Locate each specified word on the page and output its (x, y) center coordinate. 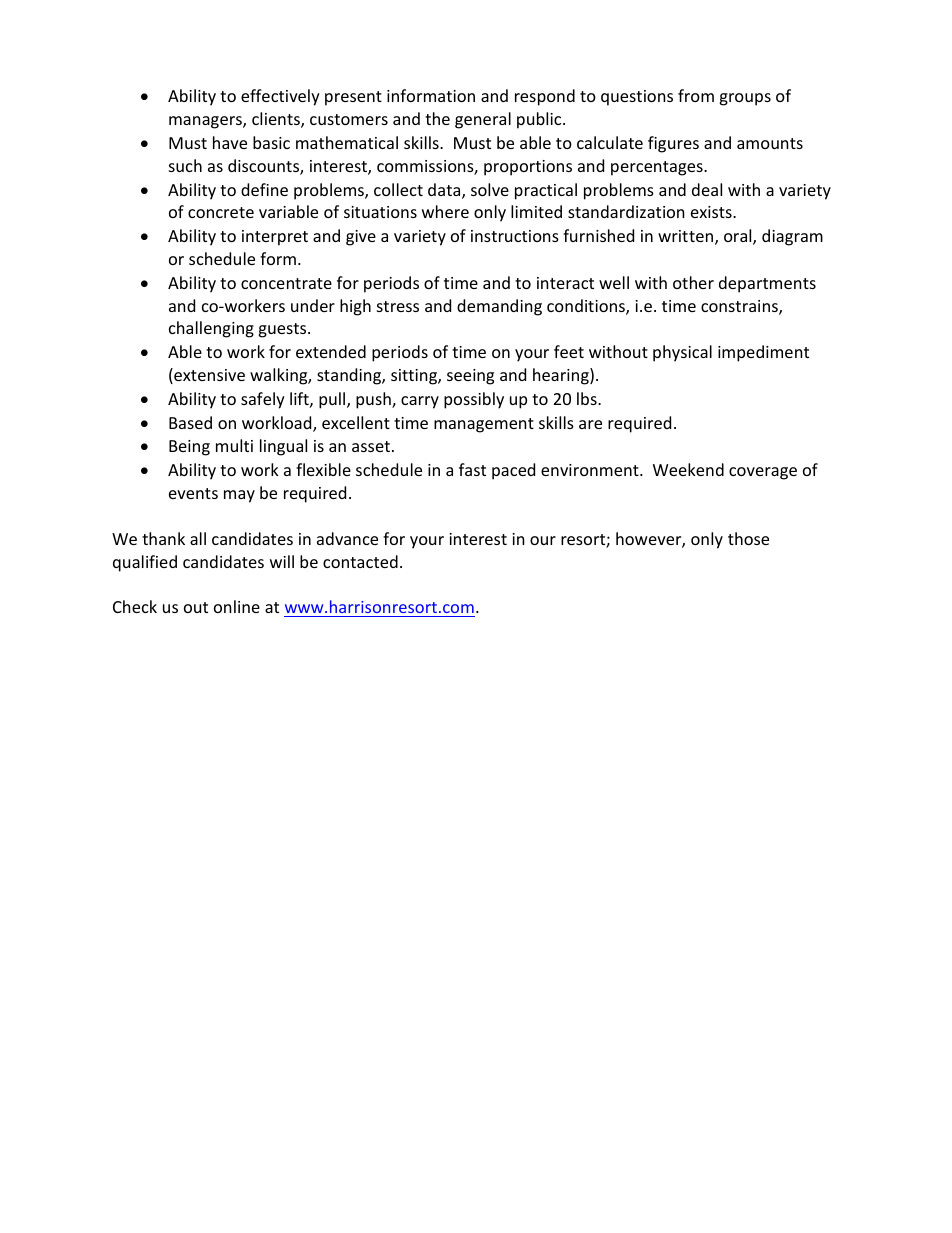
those (748, 538)
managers (206, 122)
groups (745, 99)
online (237, 606)
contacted (360, 561)
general (483, 120)
